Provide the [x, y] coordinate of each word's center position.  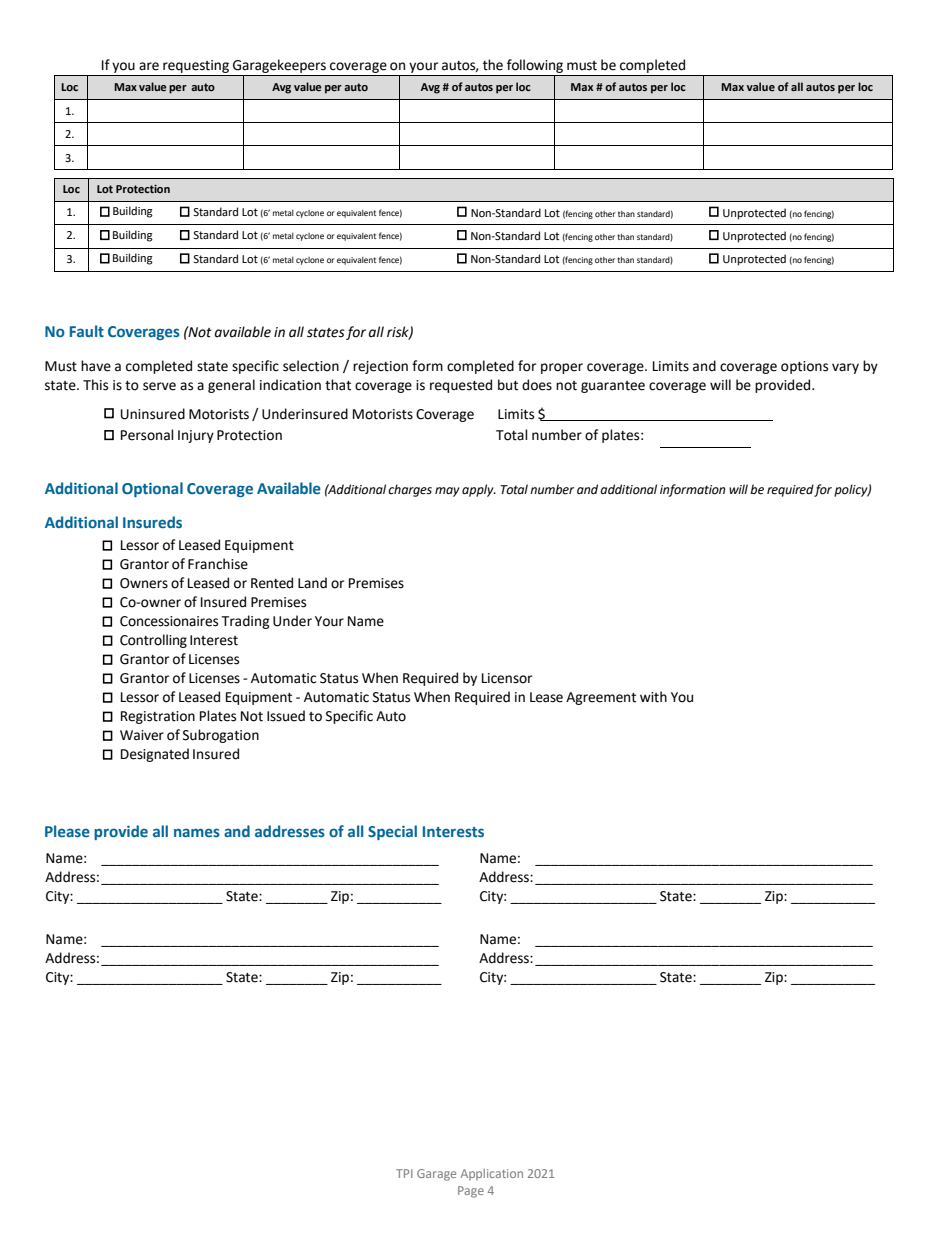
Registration [158, 717]
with [653, 697]
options [804, 367]
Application [492, 1175]
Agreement [601, 698]
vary [845, 368]
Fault [87, 331]
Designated [155, 755]
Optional [152, 489]
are [149, 66]
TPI [404, 1173]
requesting [196, 66]
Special [392, 832]
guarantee [613, 387]
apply [479, 490]
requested [461, 386]
